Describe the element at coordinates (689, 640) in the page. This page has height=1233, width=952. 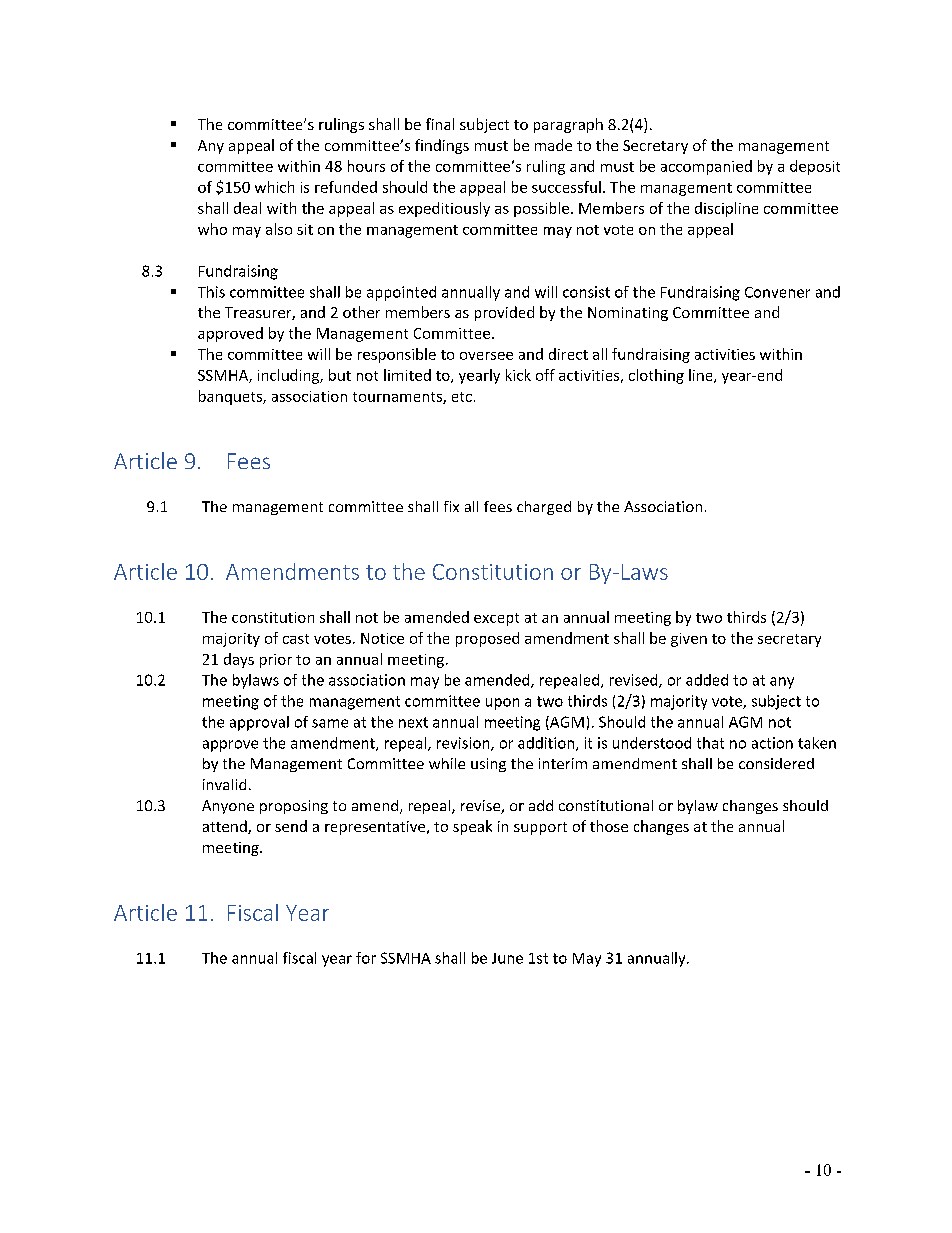
I see `given` at that location.
